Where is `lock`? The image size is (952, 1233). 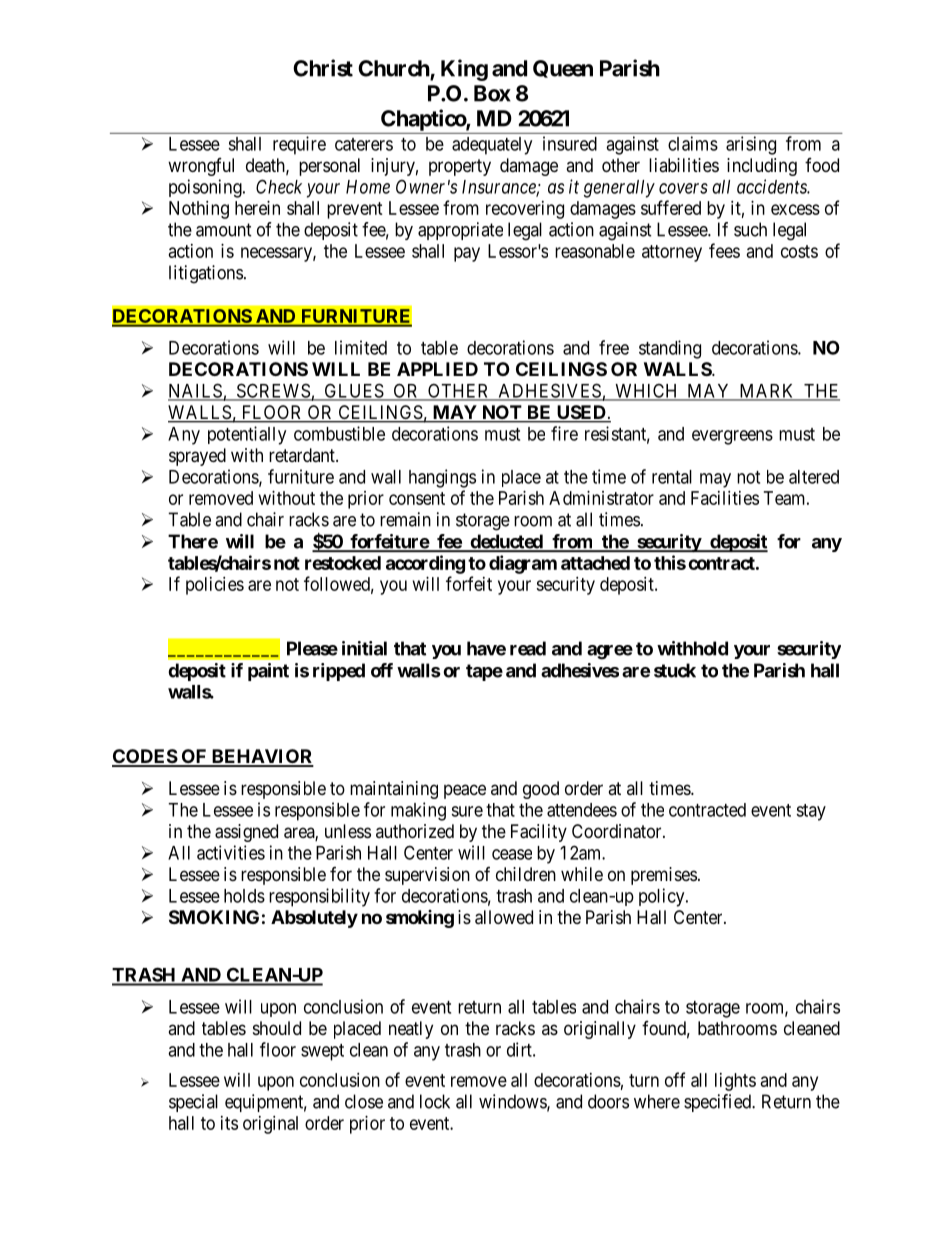
lock is located at coordinates (435, 1101).
